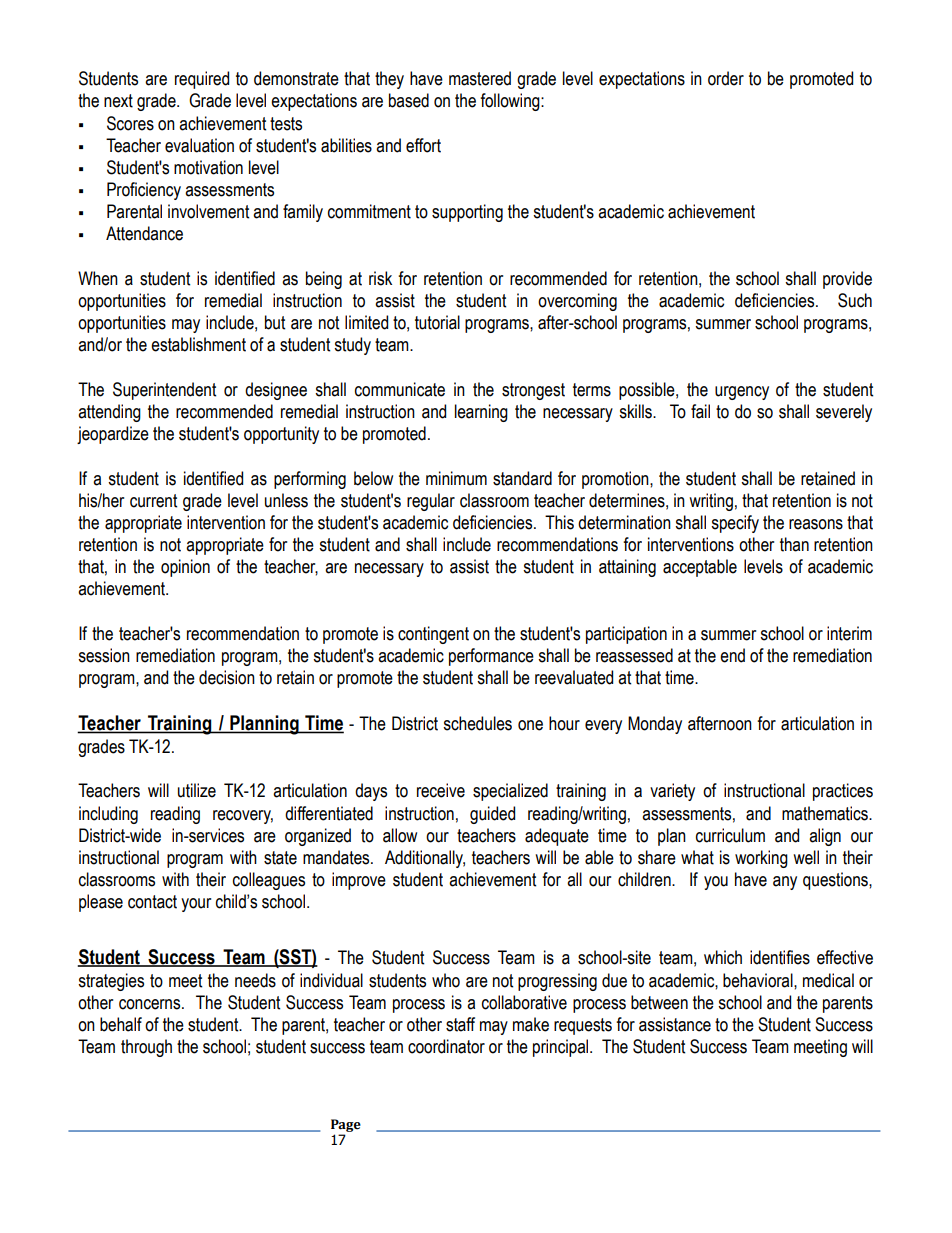 This screenshot has height=1233, width=952. Describe the element at coordinates (726, 78) in the screenshot. I see `order` at that location.
